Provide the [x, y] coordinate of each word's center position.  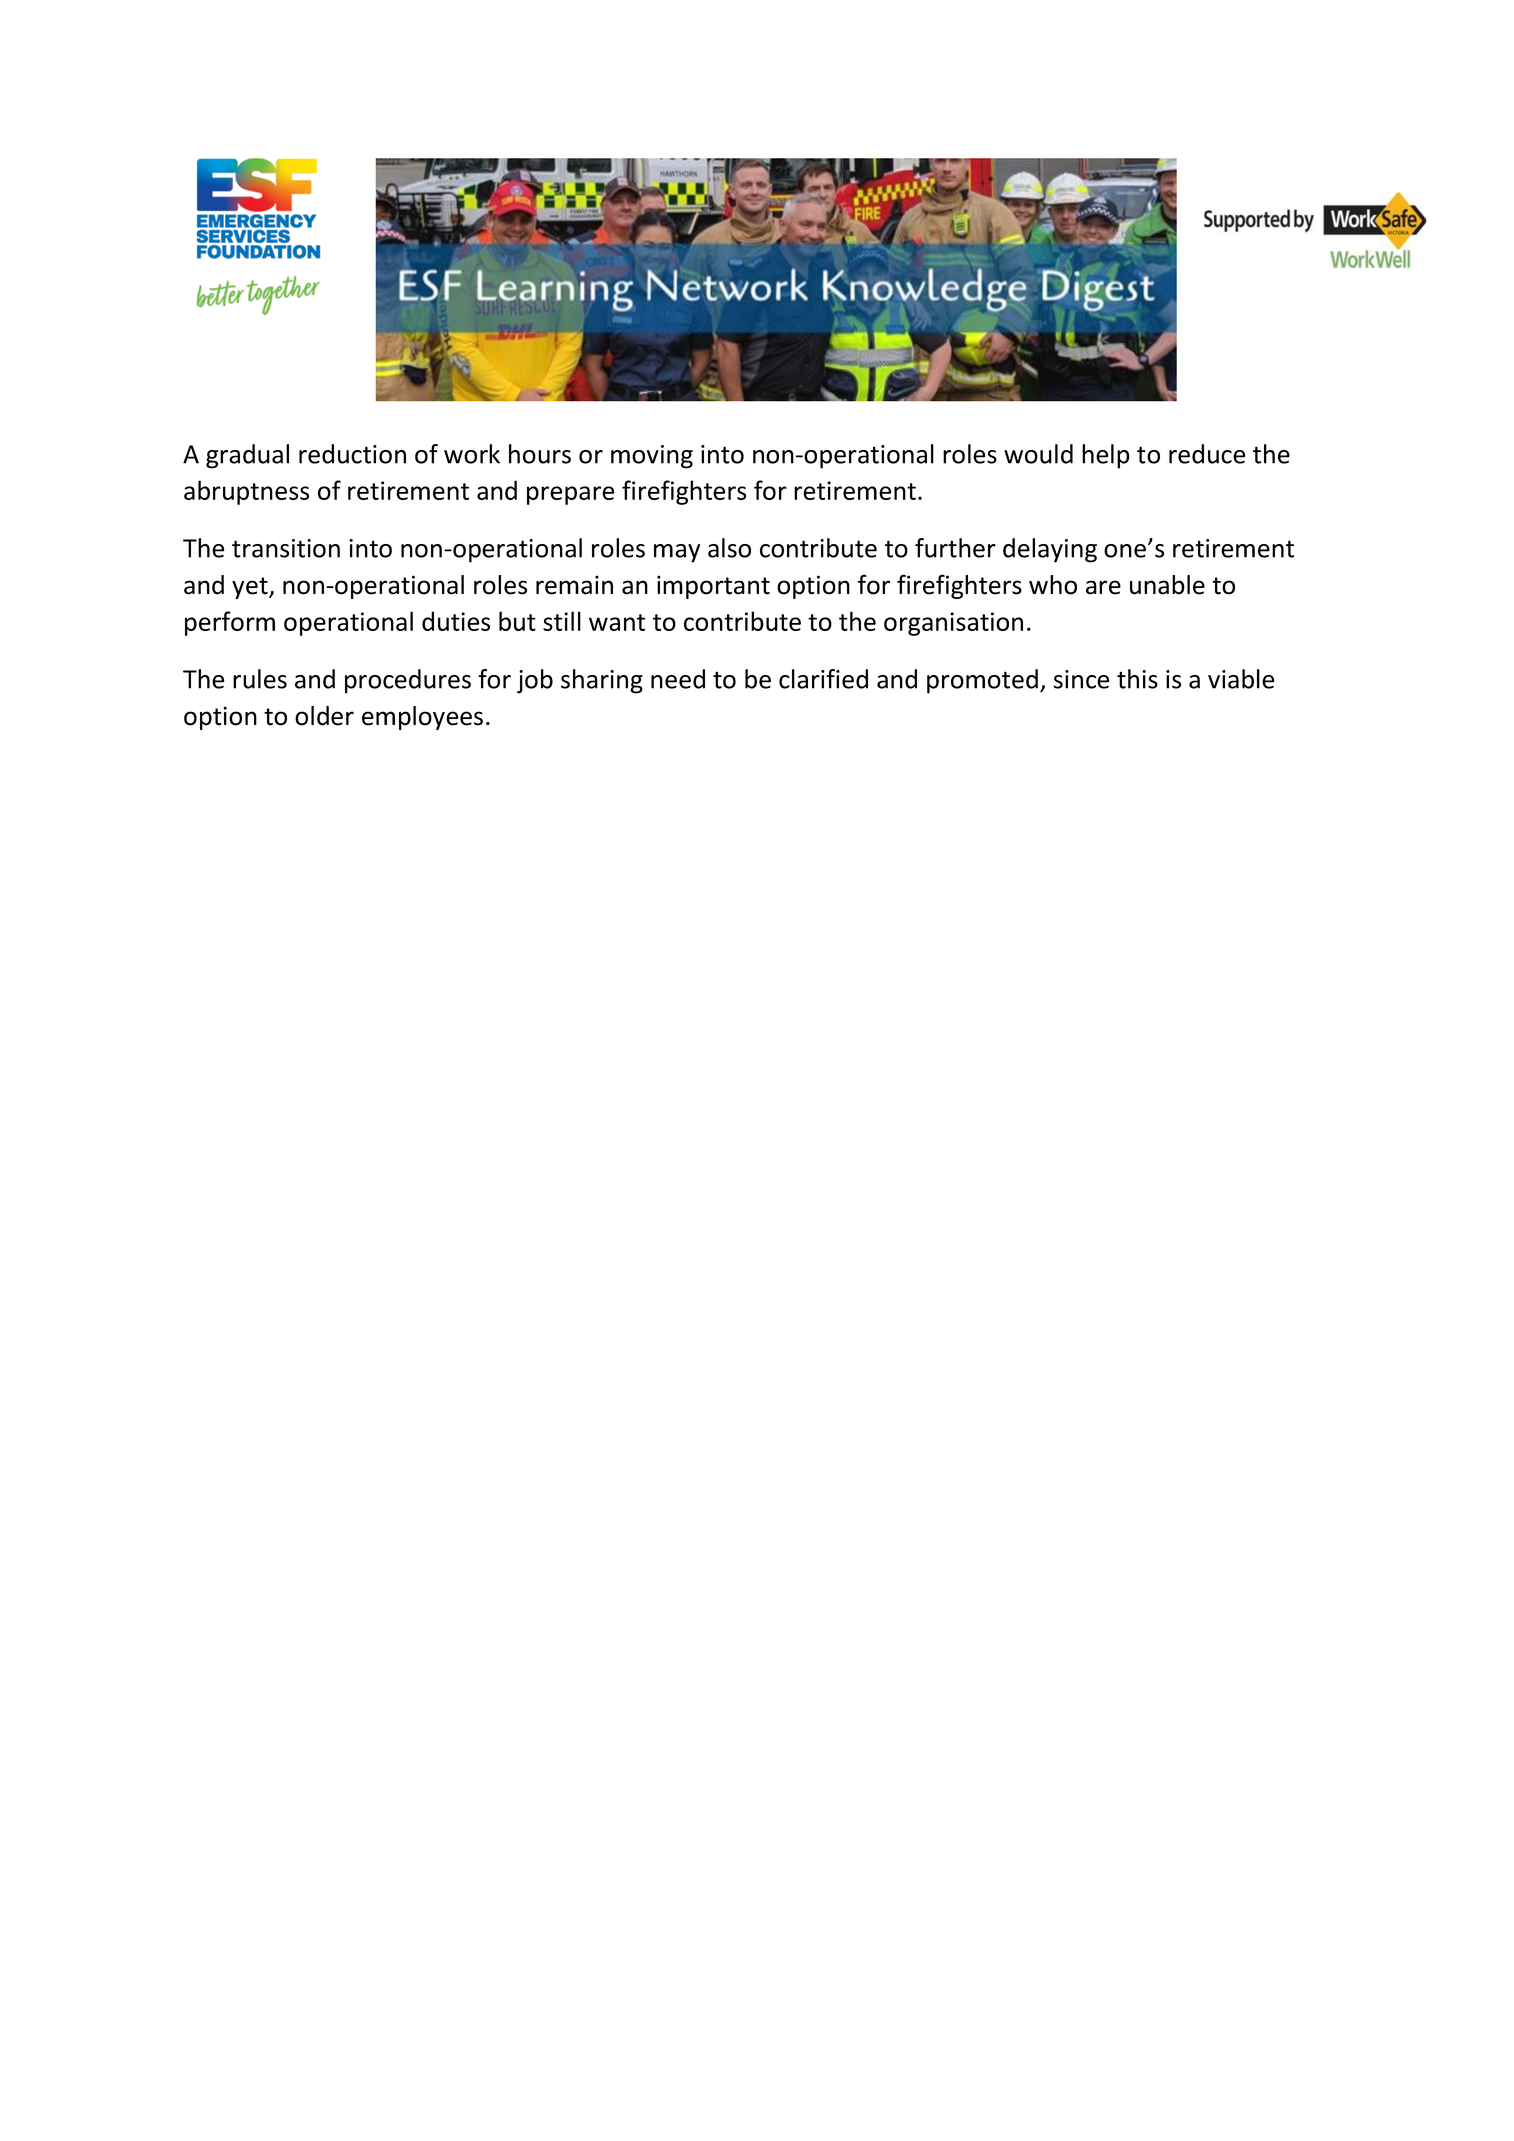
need [678, 679]
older [324, 716]
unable [1167, 585]
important [713, 587]
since [1081, 679]
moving [652, 457]
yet [251, 588]
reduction [352, 454]
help [1106, 456]
